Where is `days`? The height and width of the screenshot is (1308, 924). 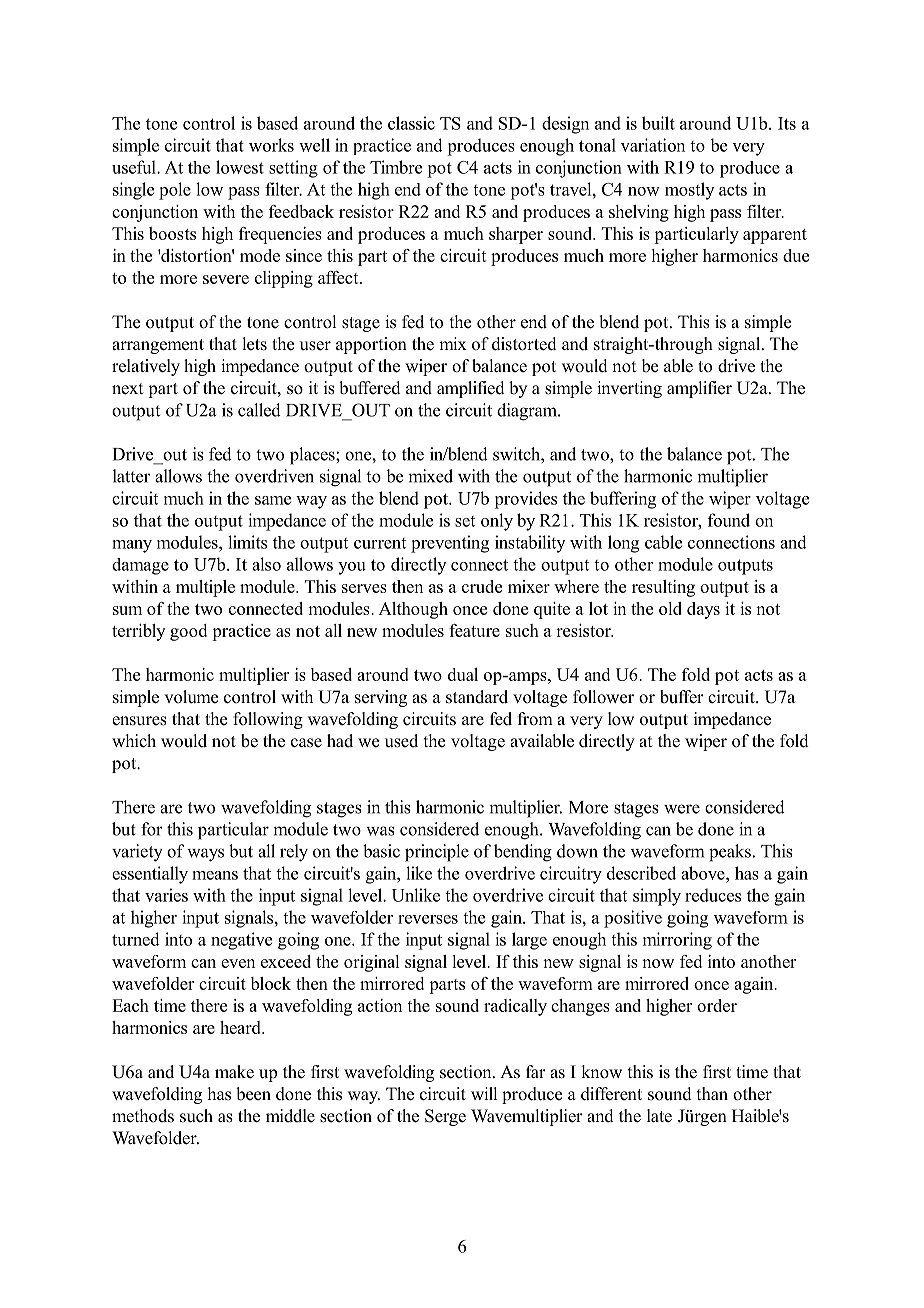 days is located at coordinates (703, 610).
